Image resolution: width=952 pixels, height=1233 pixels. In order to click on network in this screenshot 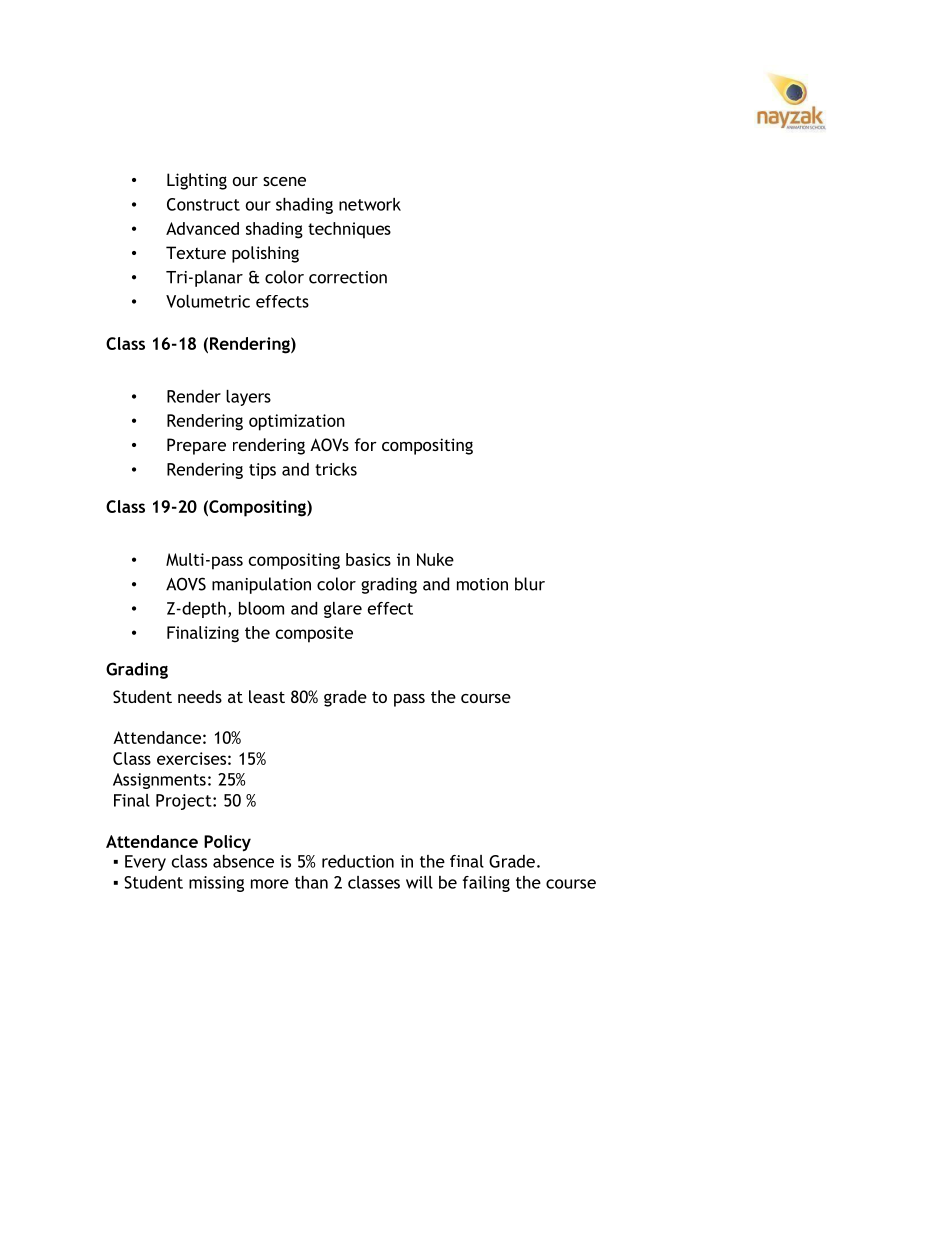, I will do `click(370, 204)`.
